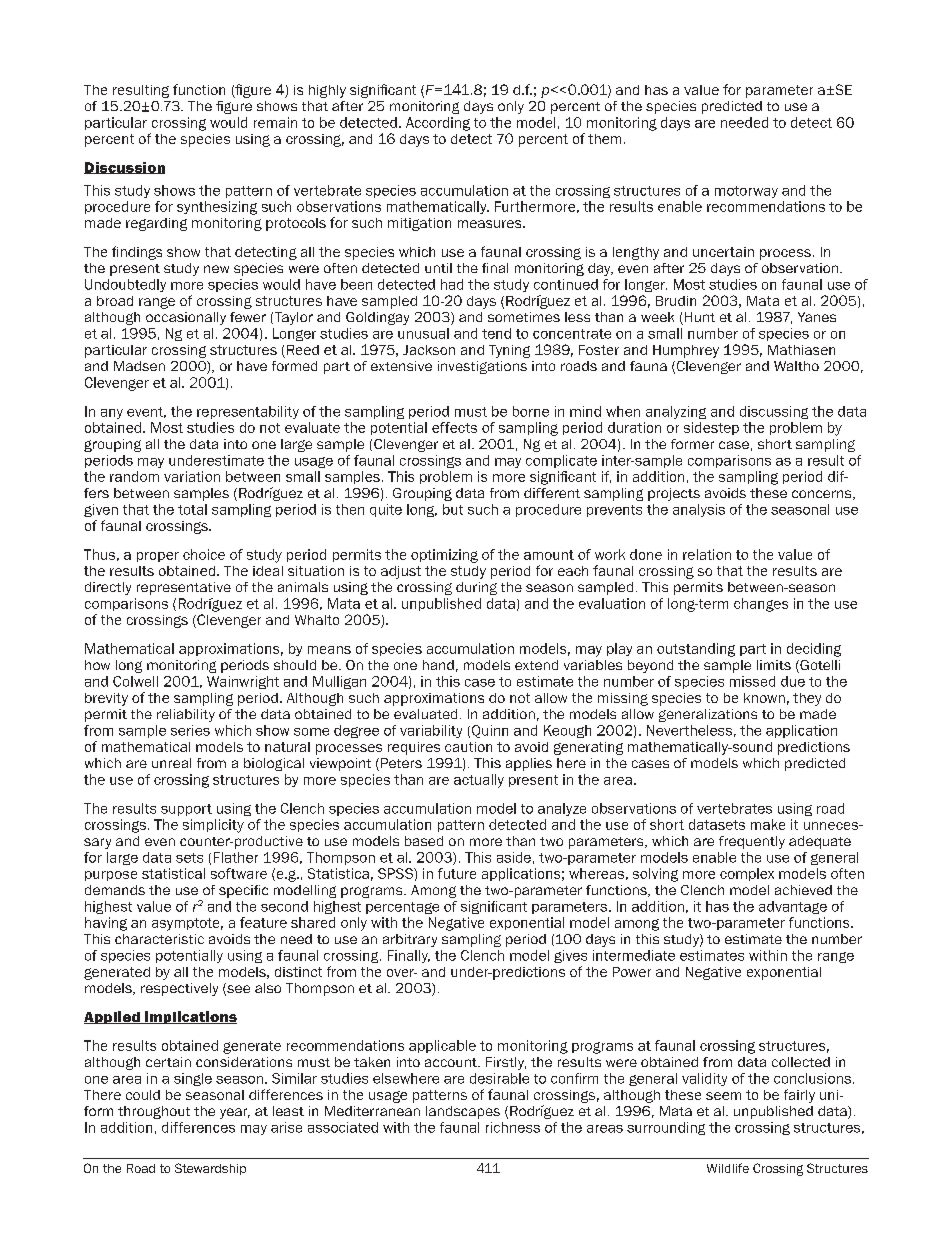 The image size is (952, 1233). I want to click on Discussion, so click(124, 168).
